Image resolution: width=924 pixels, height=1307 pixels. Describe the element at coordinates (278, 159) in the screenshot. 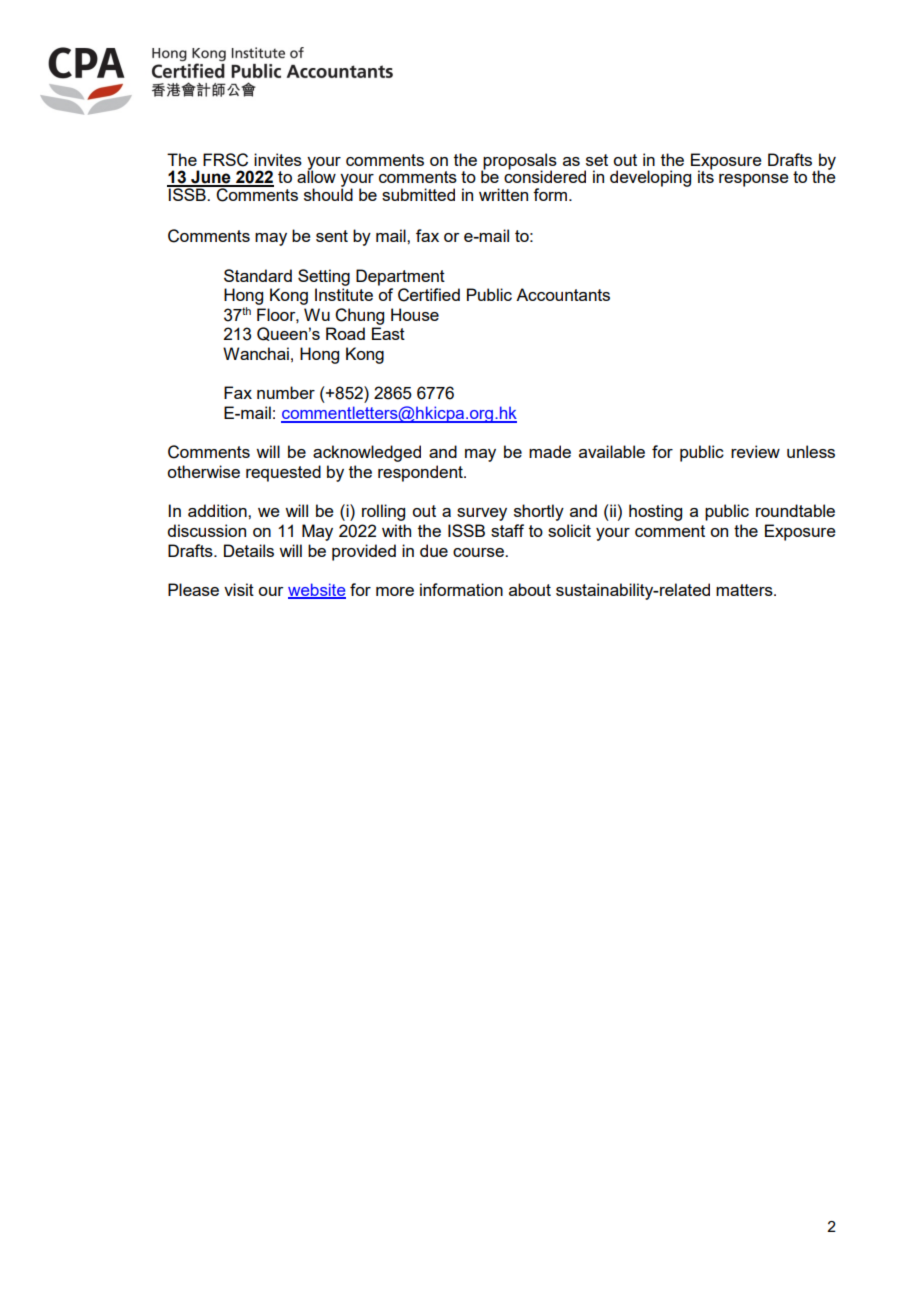

I see `invites` at that location.
